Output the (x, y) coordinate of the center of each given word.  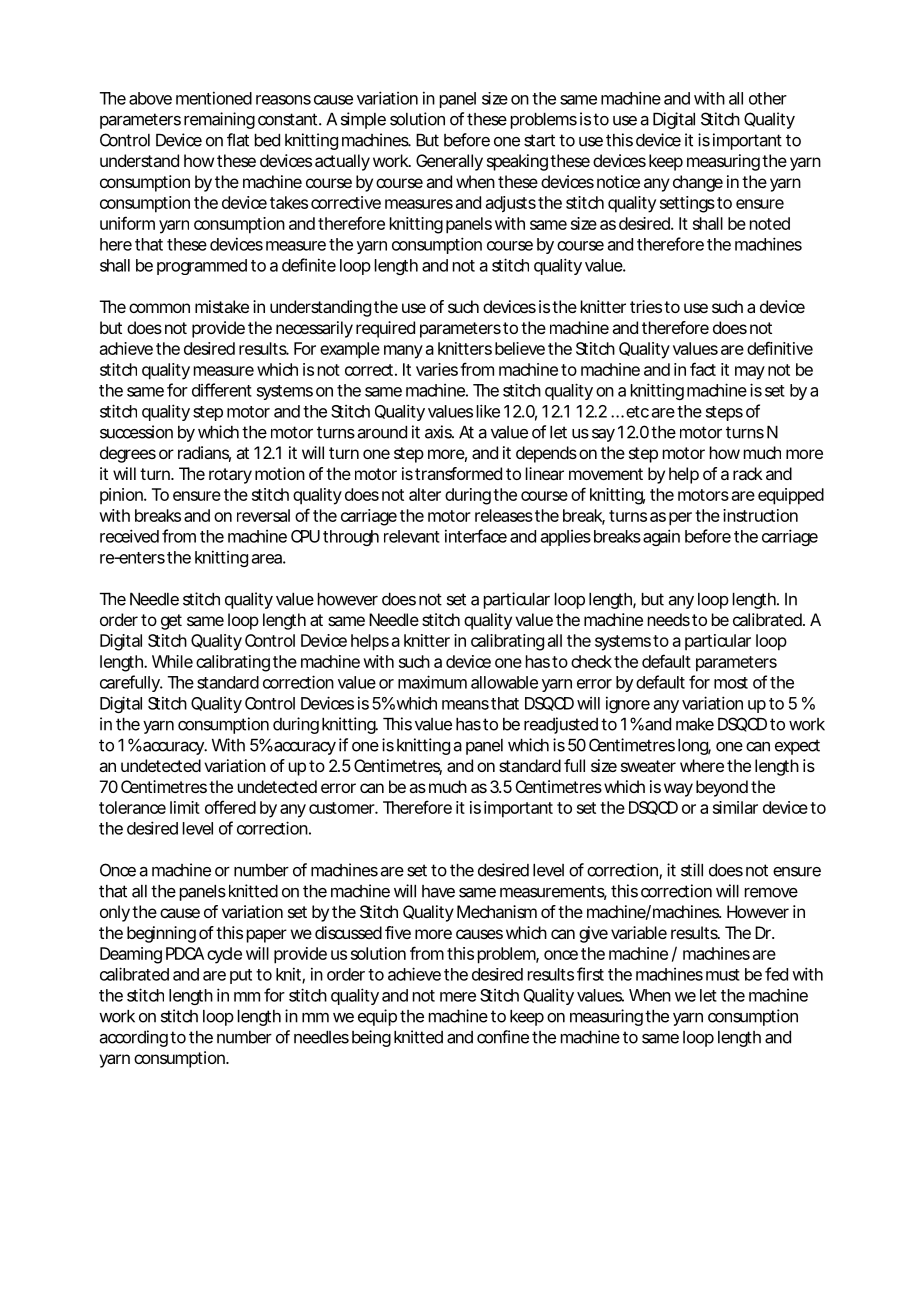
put (241, 976)
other (768, 98)
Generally (449, 162)
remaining (219, 120)
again (661, 537)
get (171, 622)
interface (476, 536)
